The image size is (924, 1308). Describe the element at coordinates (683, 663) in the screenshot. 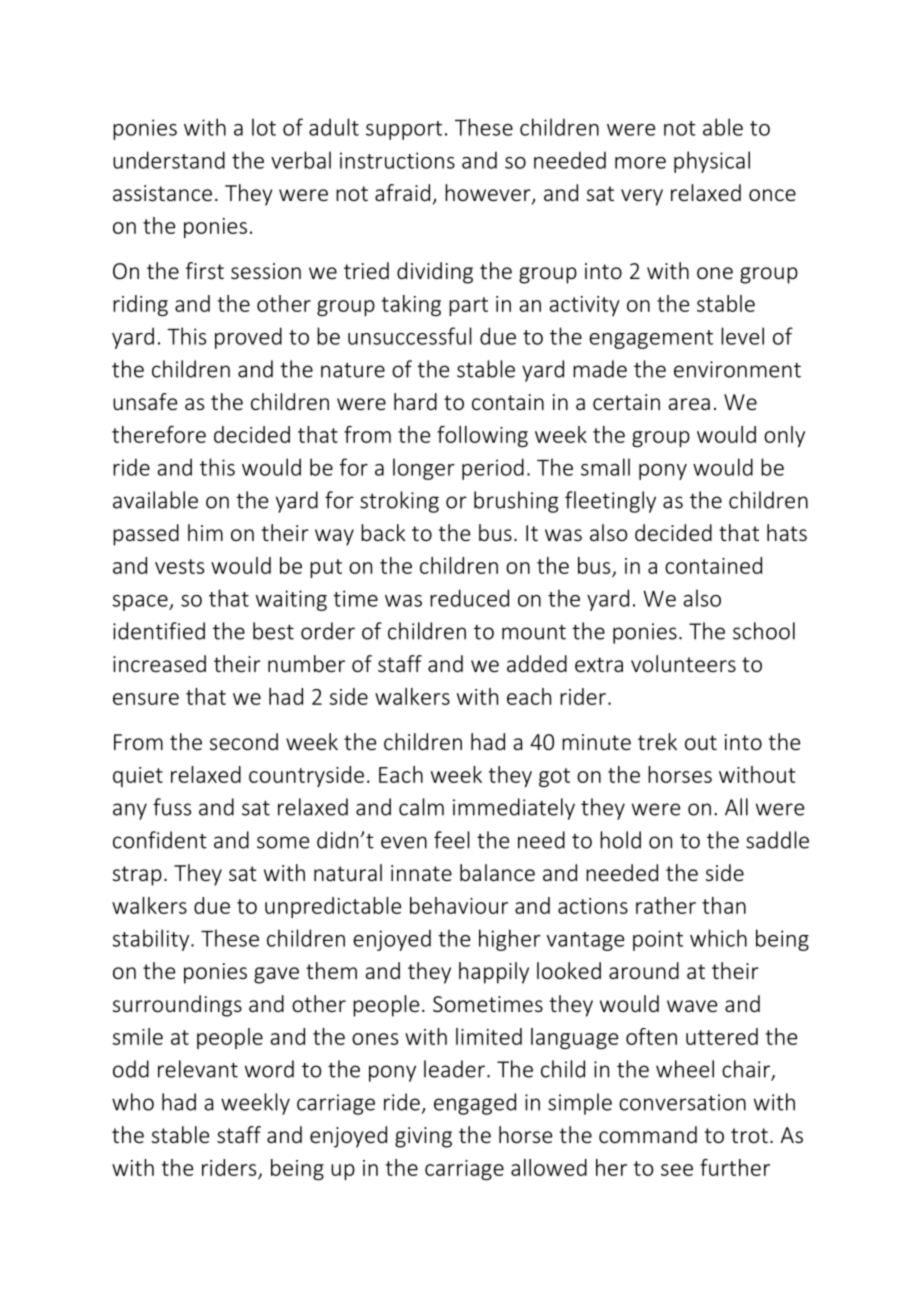

I see `volunteers` at that location.
